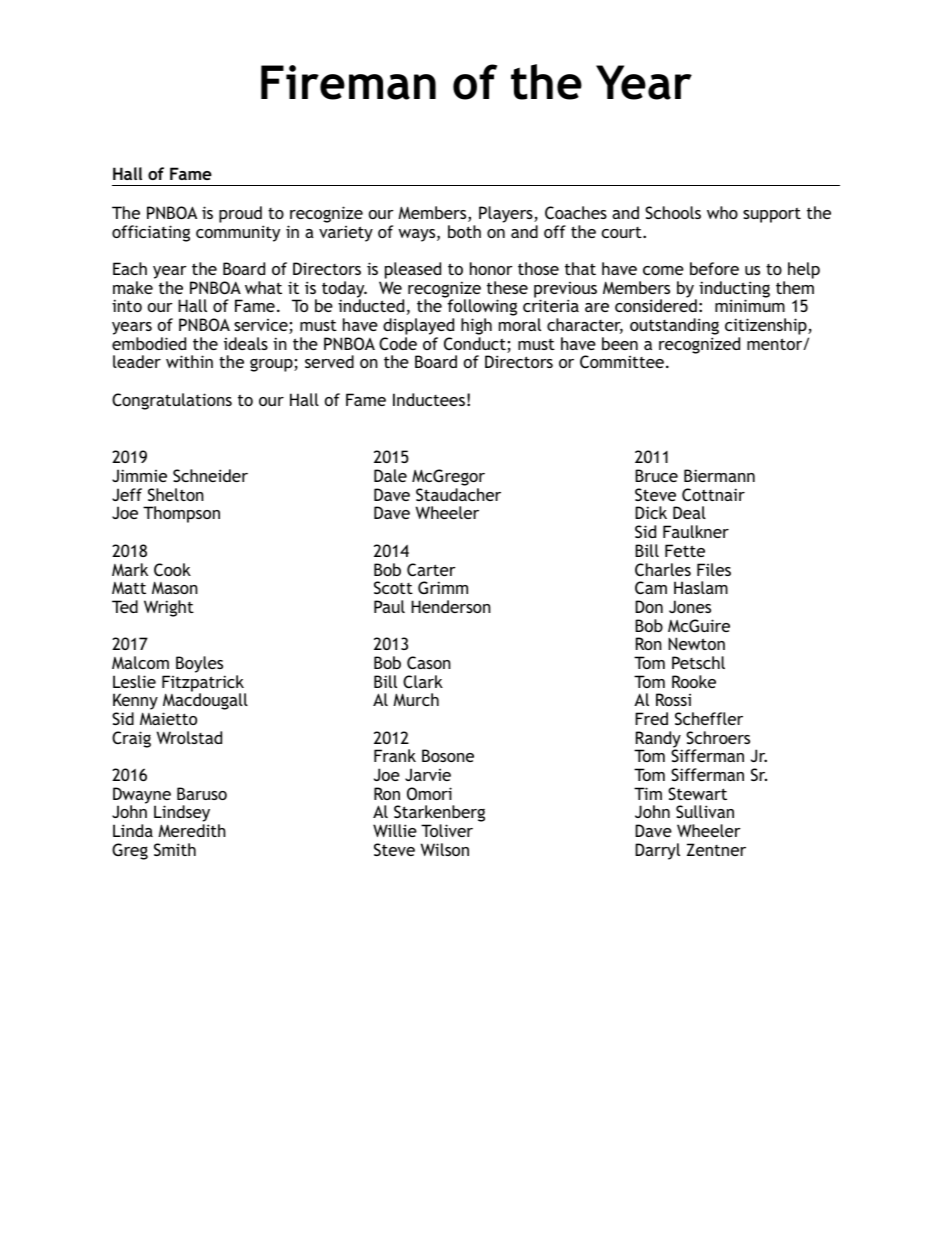 Image resolution: width=952 pixels, height=1233 pixels. I want to click on Players, so click(507, 214).
